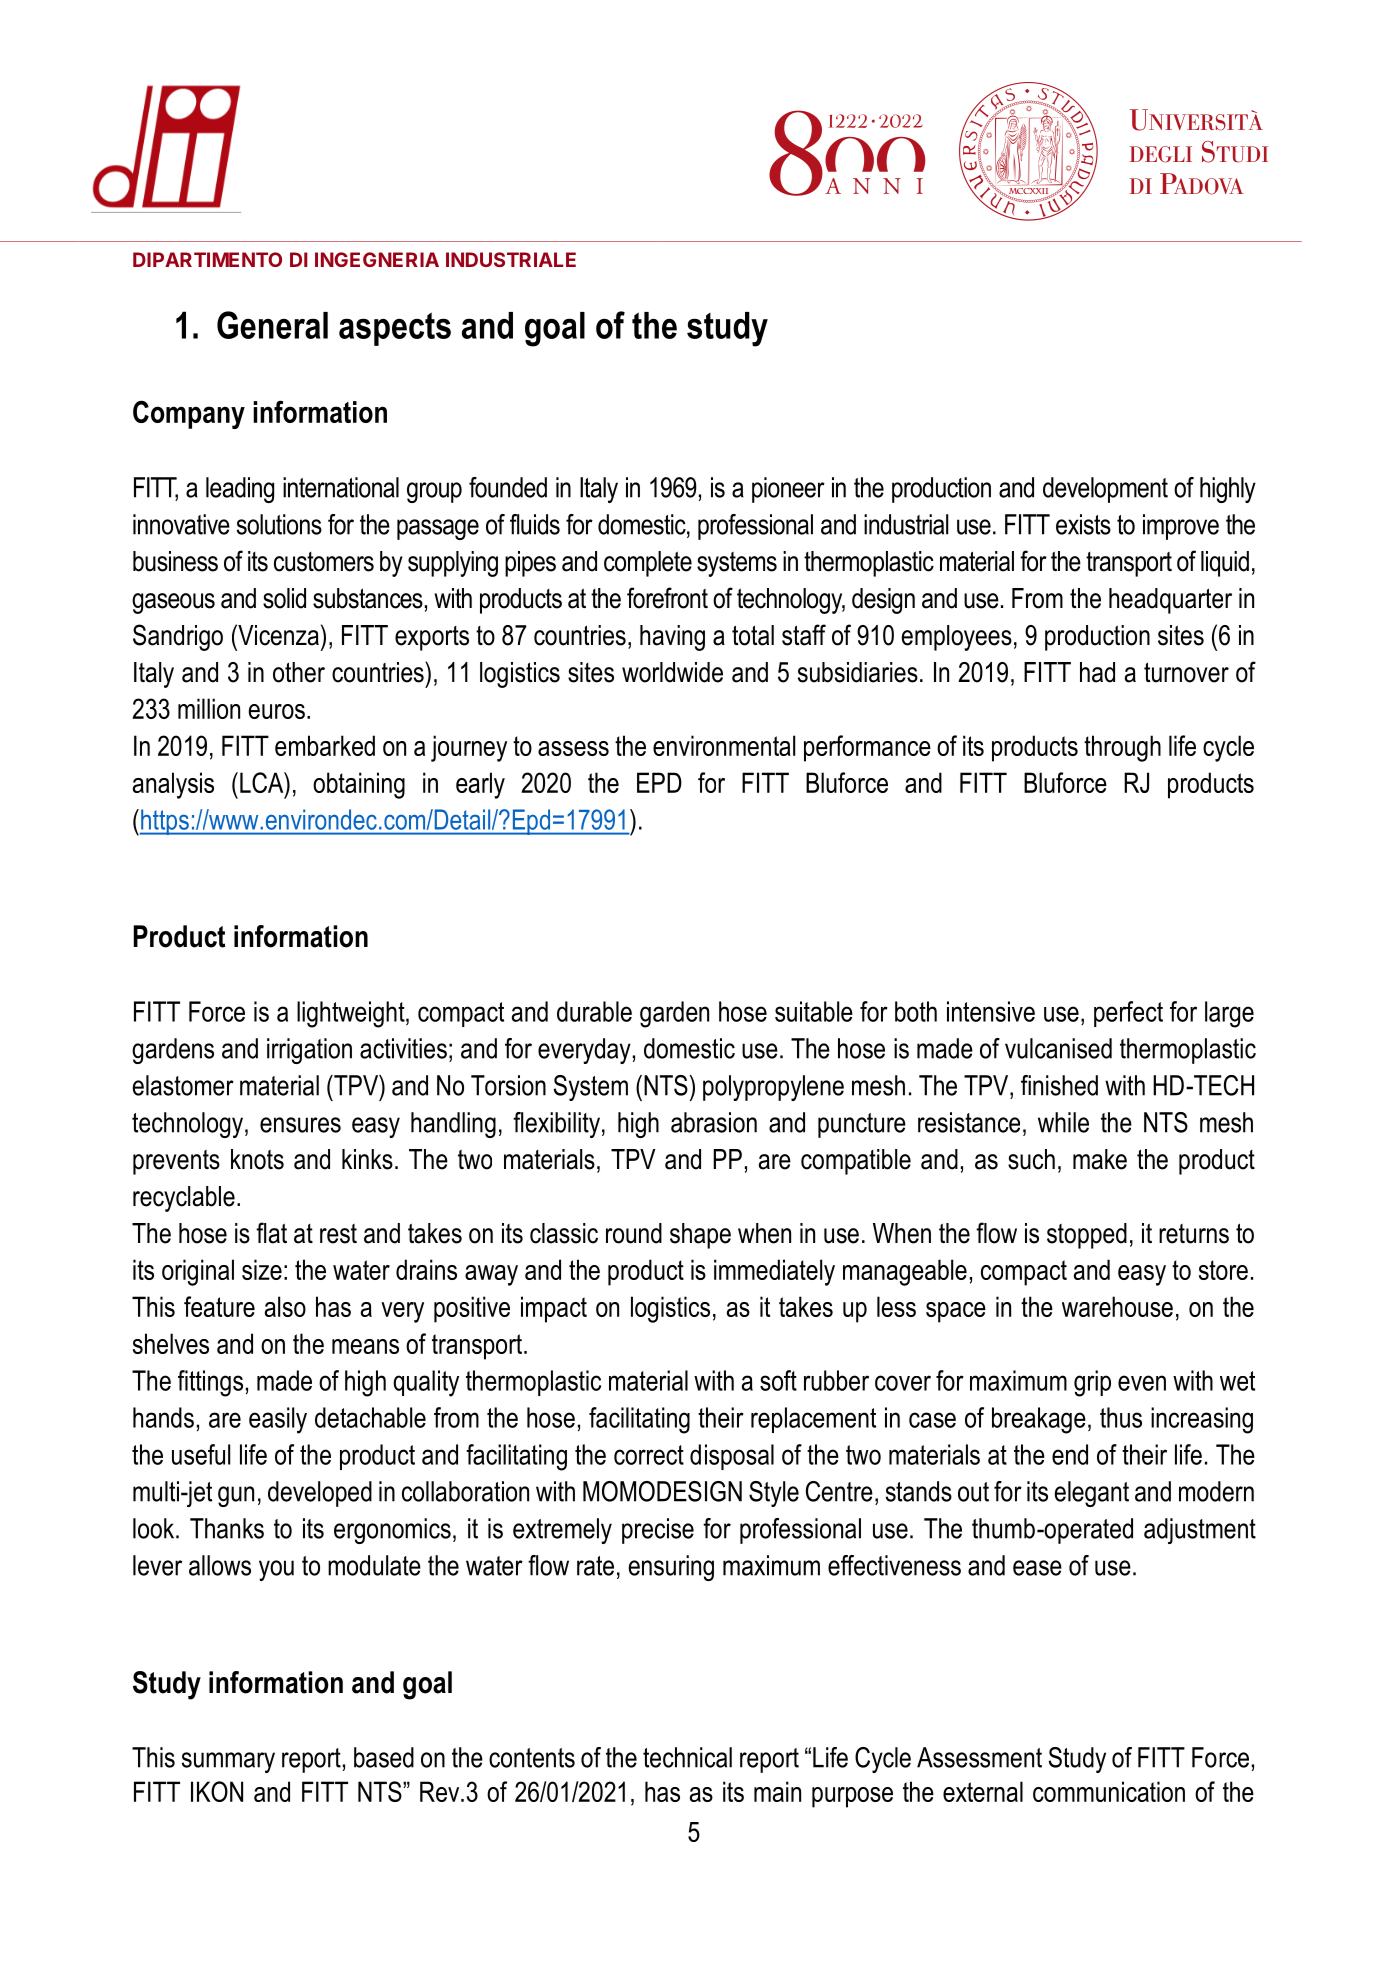  Describe the element at coordinates (1059, 1085) in the image. I see `finished` at that location.
